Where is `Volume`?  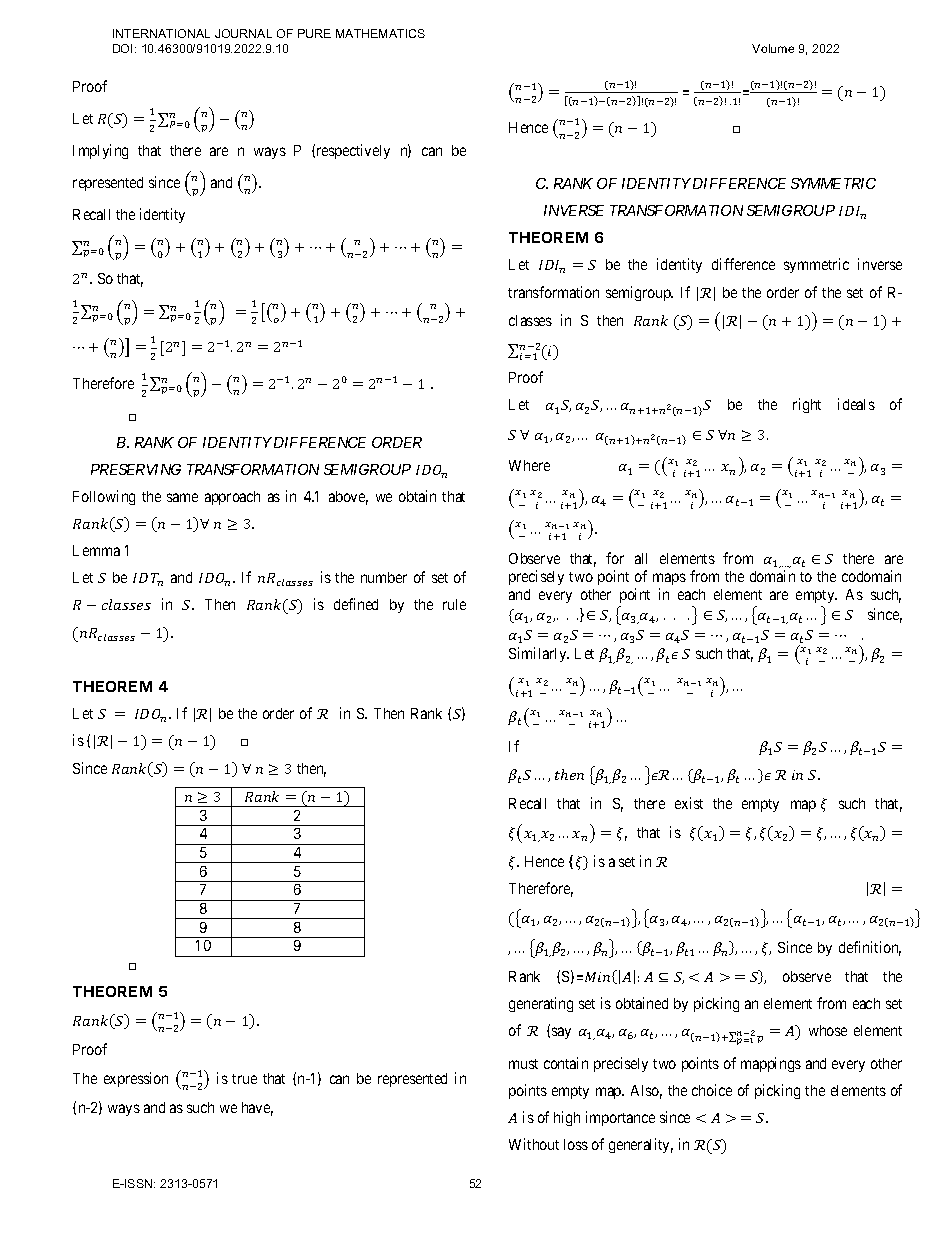 Volume is located at coordinates (773, 48).
